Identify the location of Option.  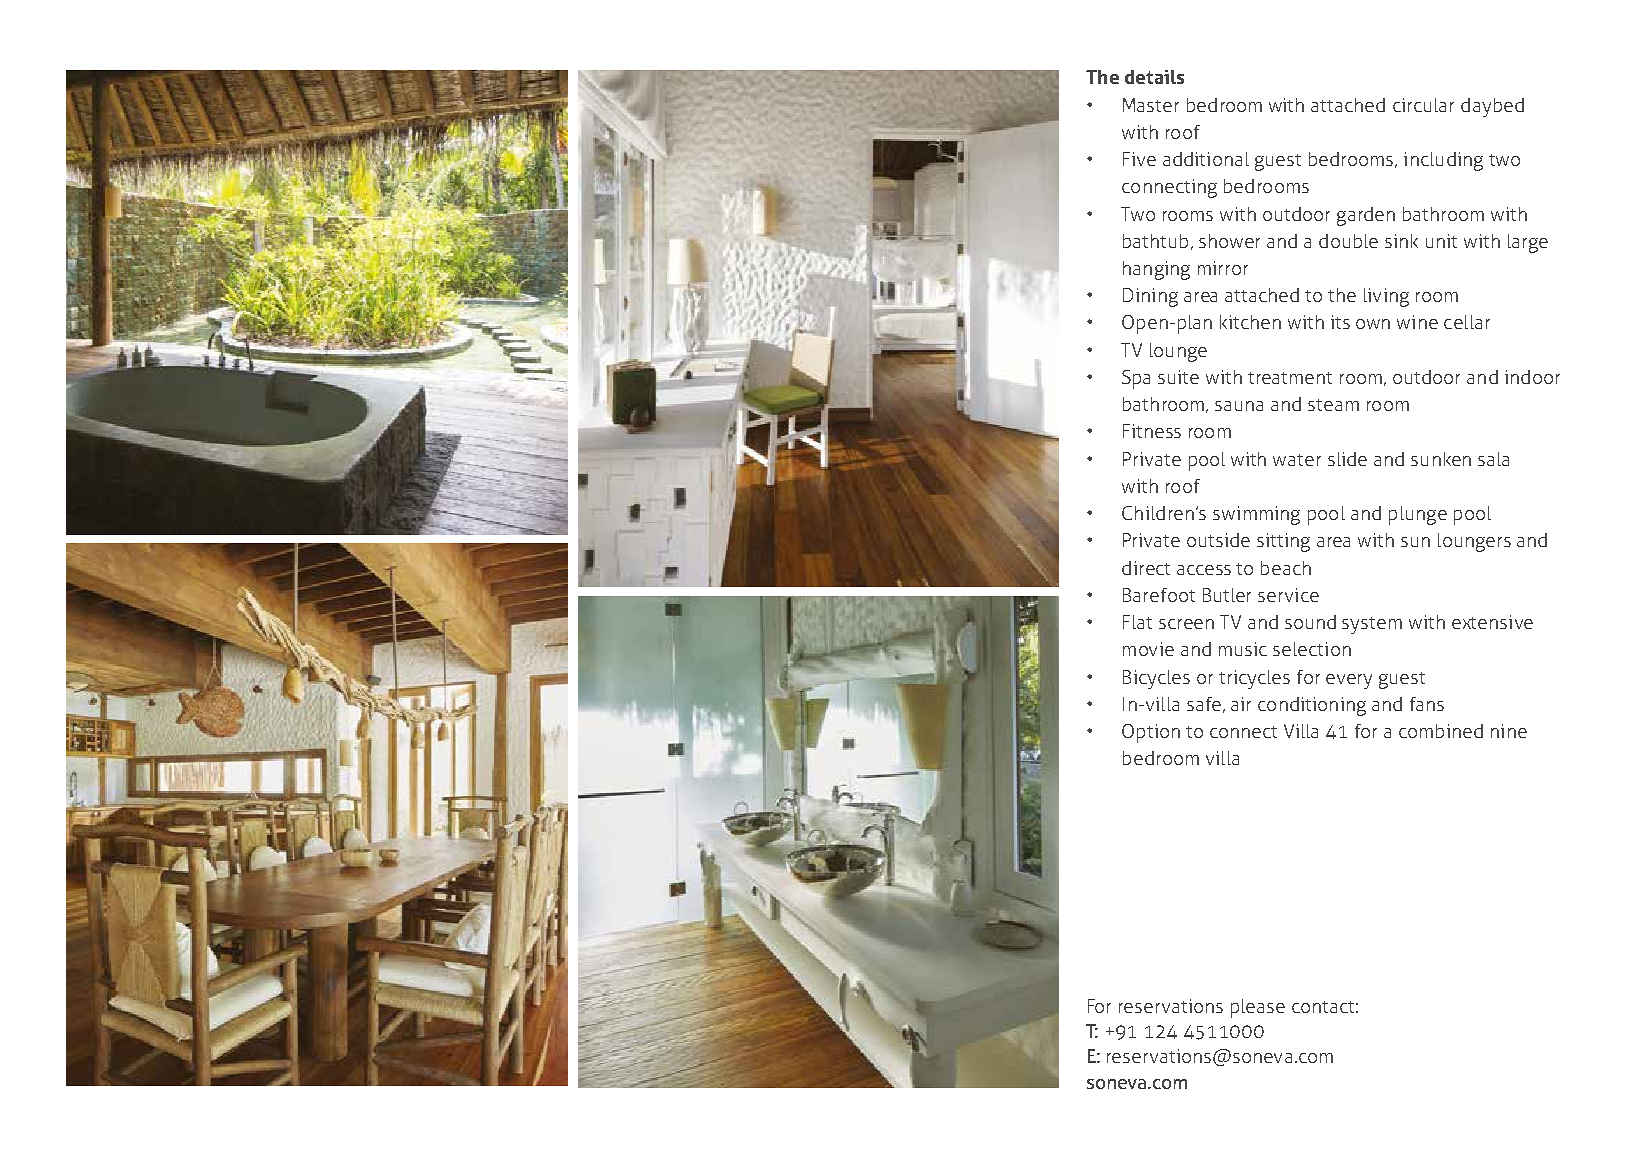
(1151, 733).
